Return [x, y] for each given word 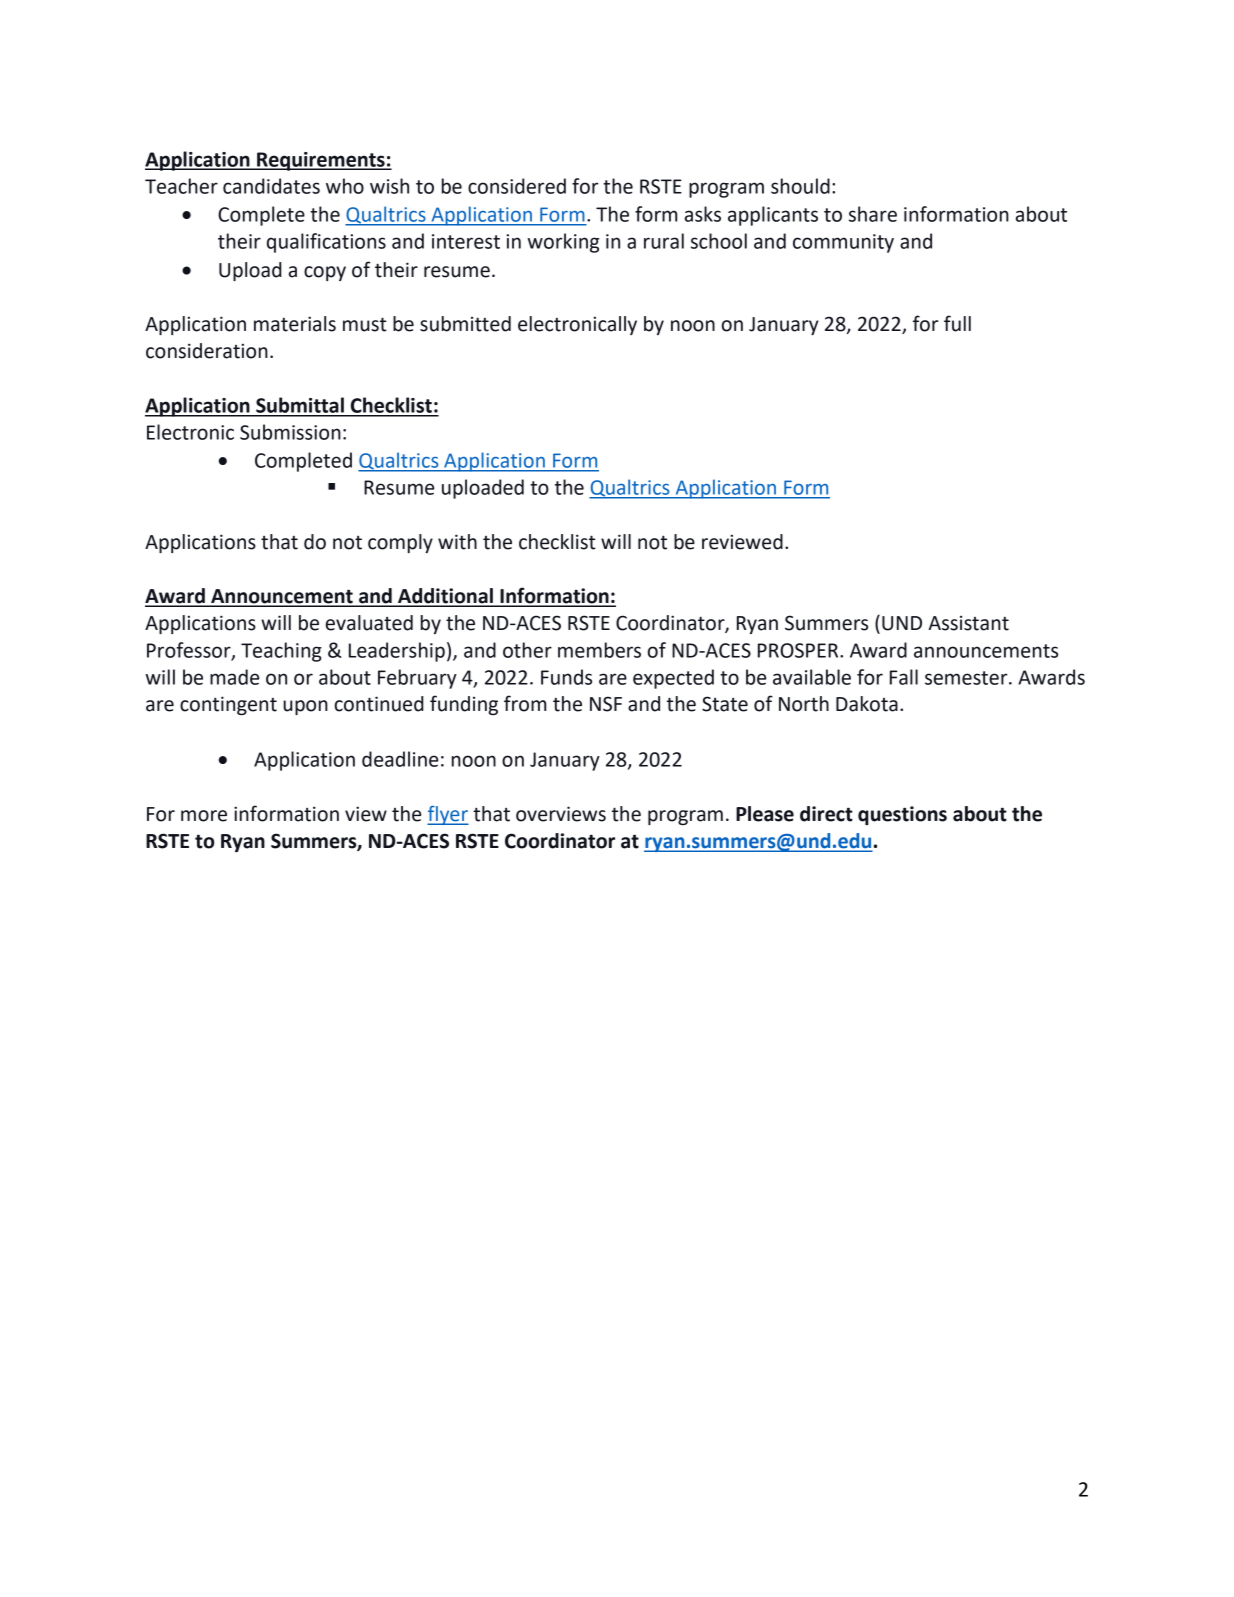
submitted [465, 324]
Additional [445, 597]
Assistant [968, 623]
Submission [290, 432]
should [800, 186]
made [234, 677]
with [457, 542]
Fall [904, 677]
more [204, 816]
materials [295, 324]
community [843, 243]
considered [517, 186]
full [957, 323]
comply [400, 543]
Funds [566, 677]
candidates [271, 186]
